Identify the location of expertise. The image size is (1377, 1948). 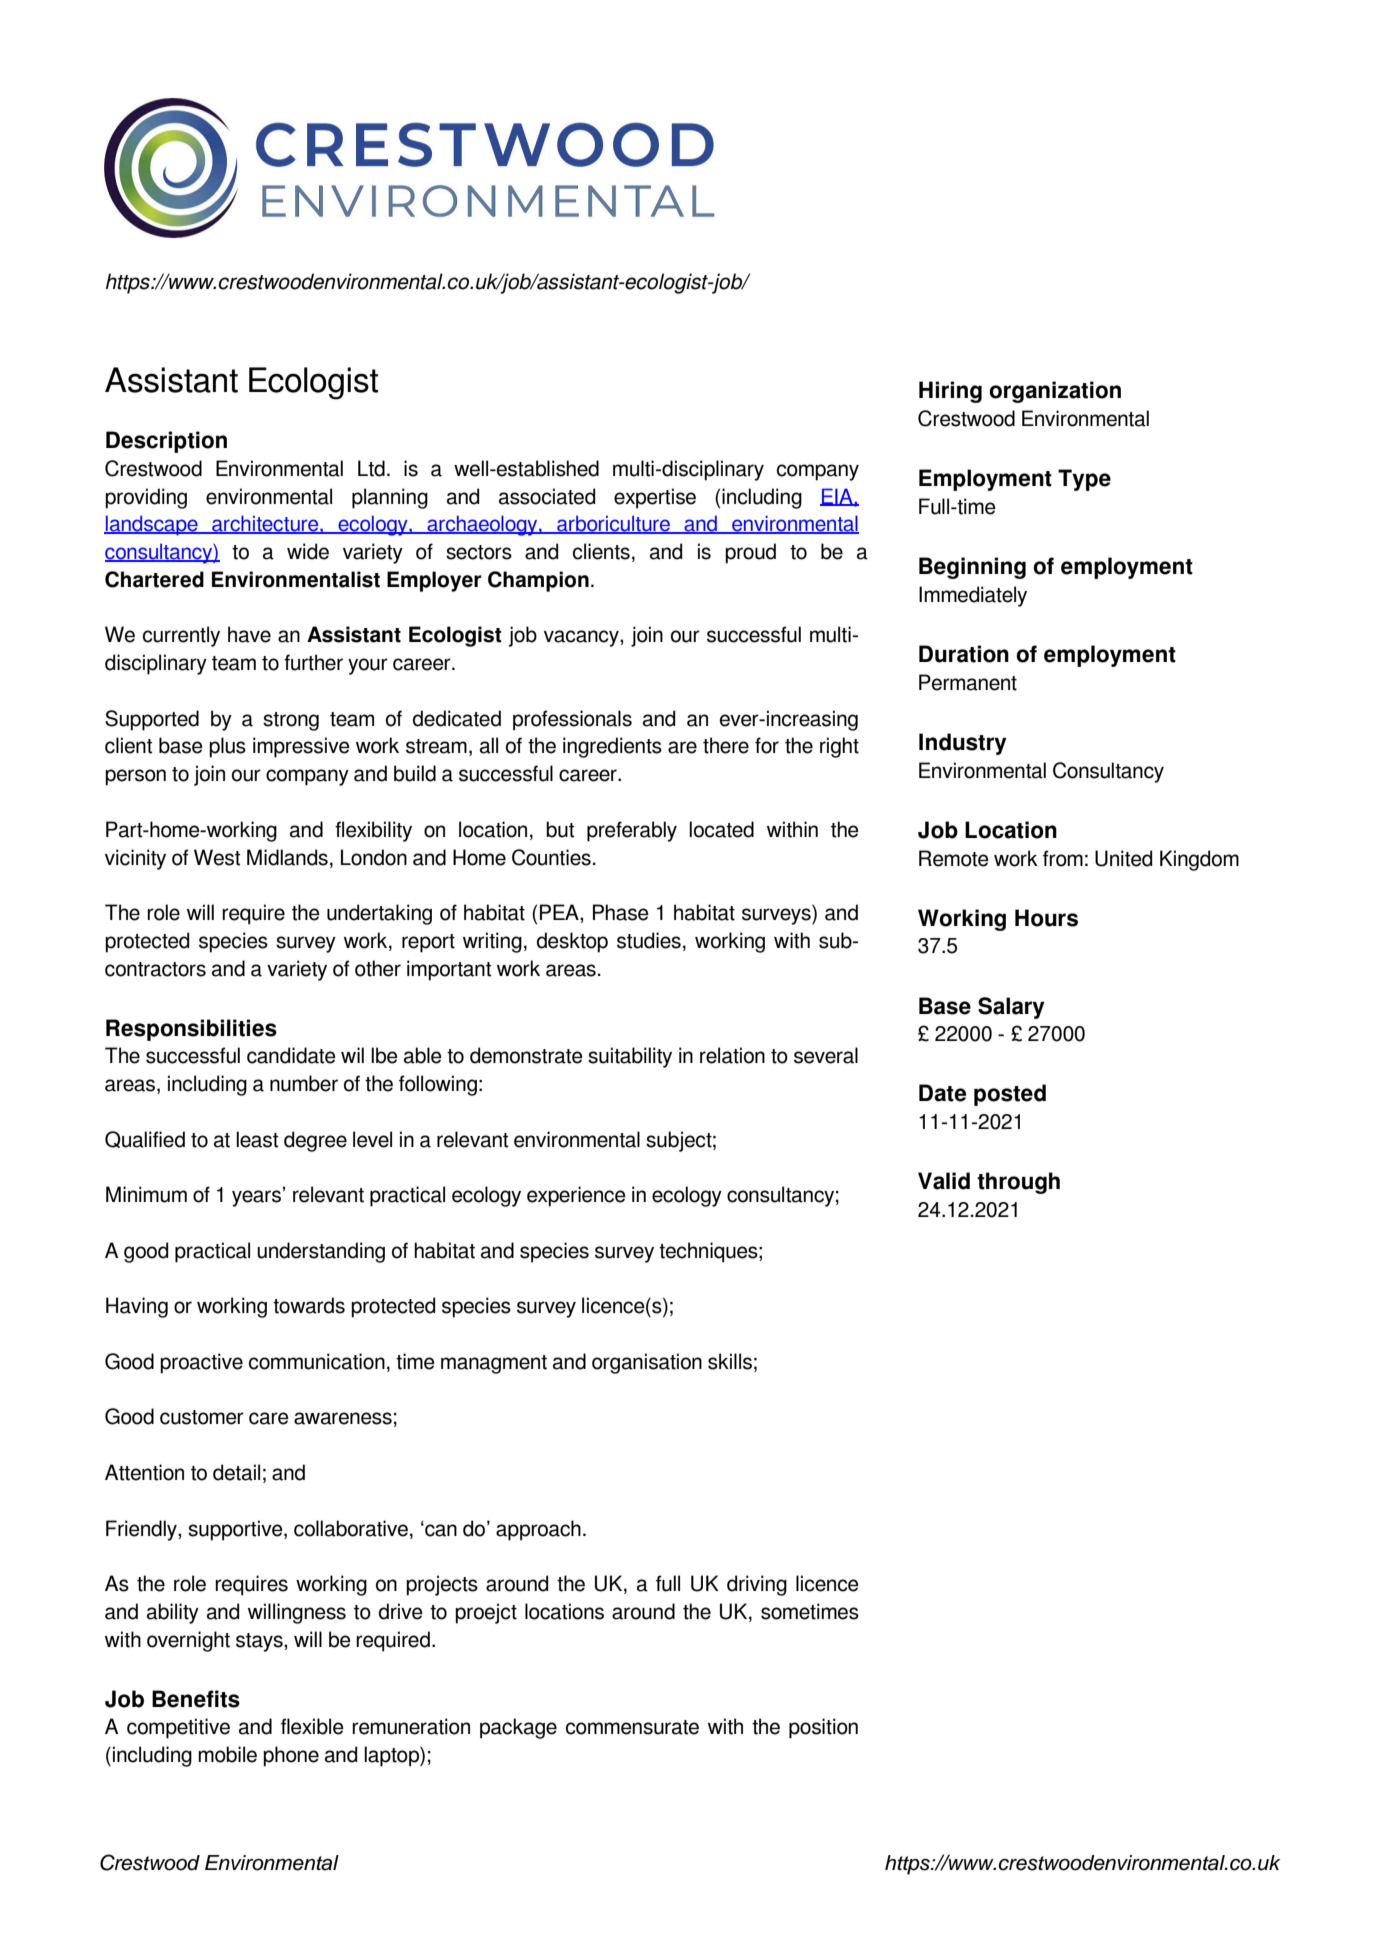
(655, 498).
